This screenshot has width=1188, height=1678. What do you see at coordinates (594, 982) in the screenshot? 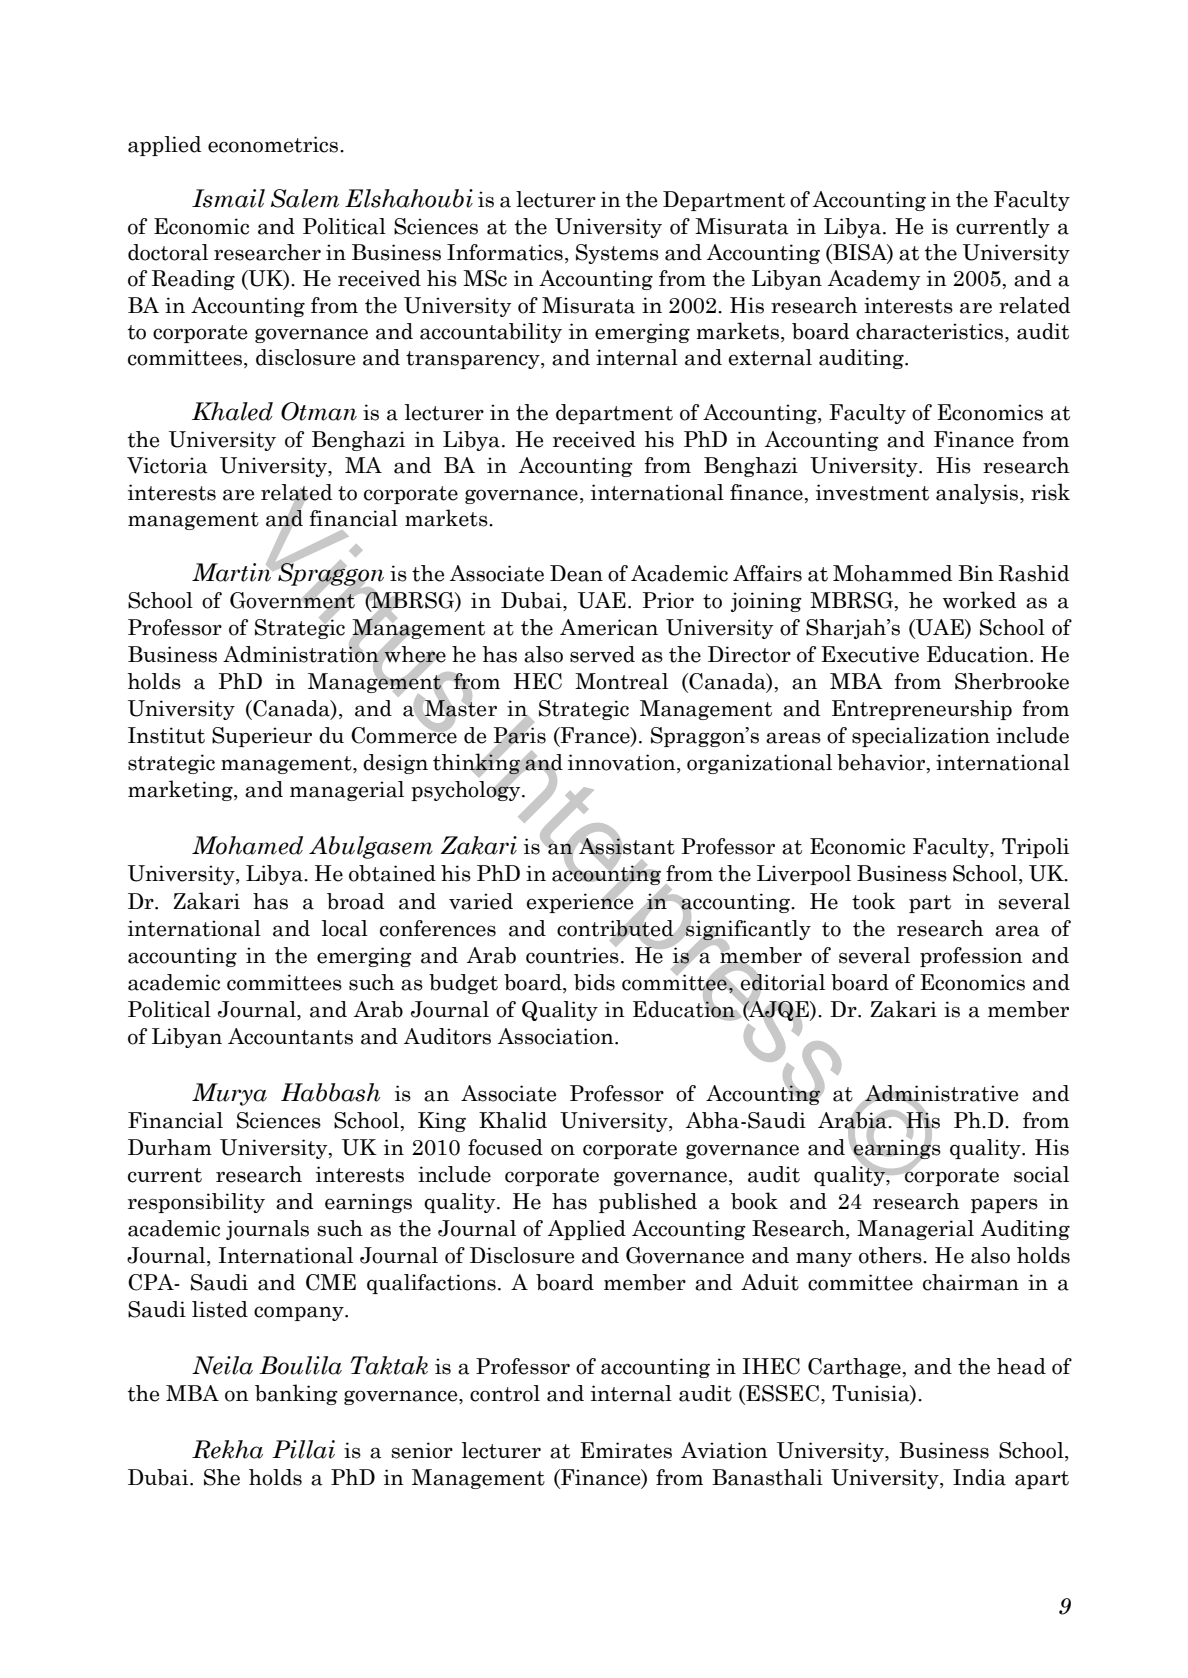
I see `bids` at bounding box center [594, 982].
